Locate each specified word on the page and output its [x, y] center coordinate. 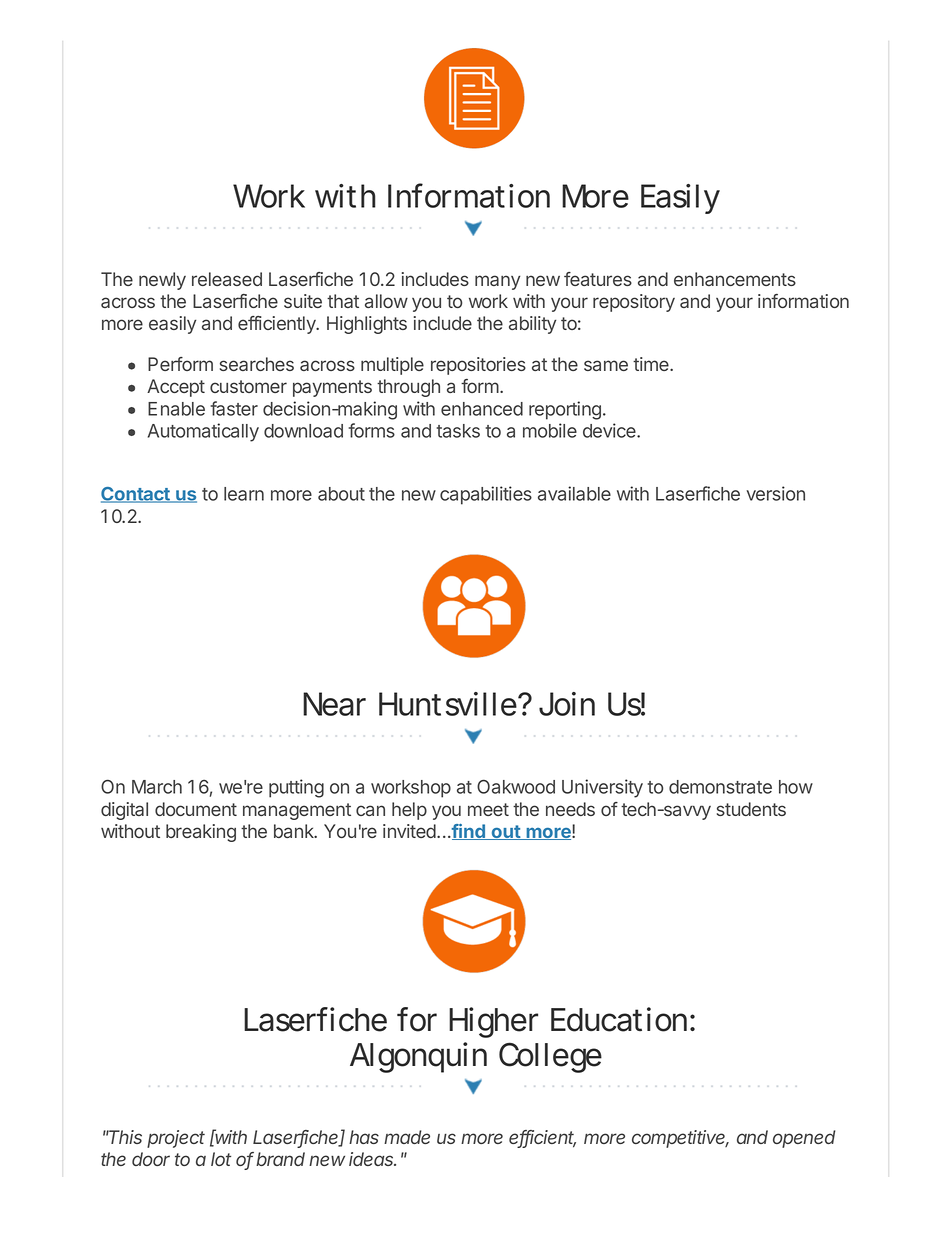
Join [567, 704]
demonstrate [720, 787]
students [751, 809]
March [157, 787]
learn [244, 494]
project [176, 1139]
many [497, 282]
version [775, 493]
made [407, 1137]
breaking [201, 833]
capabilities [486, 495]
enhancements [735, 279]
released [227, 279]
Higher [493, 1022]
